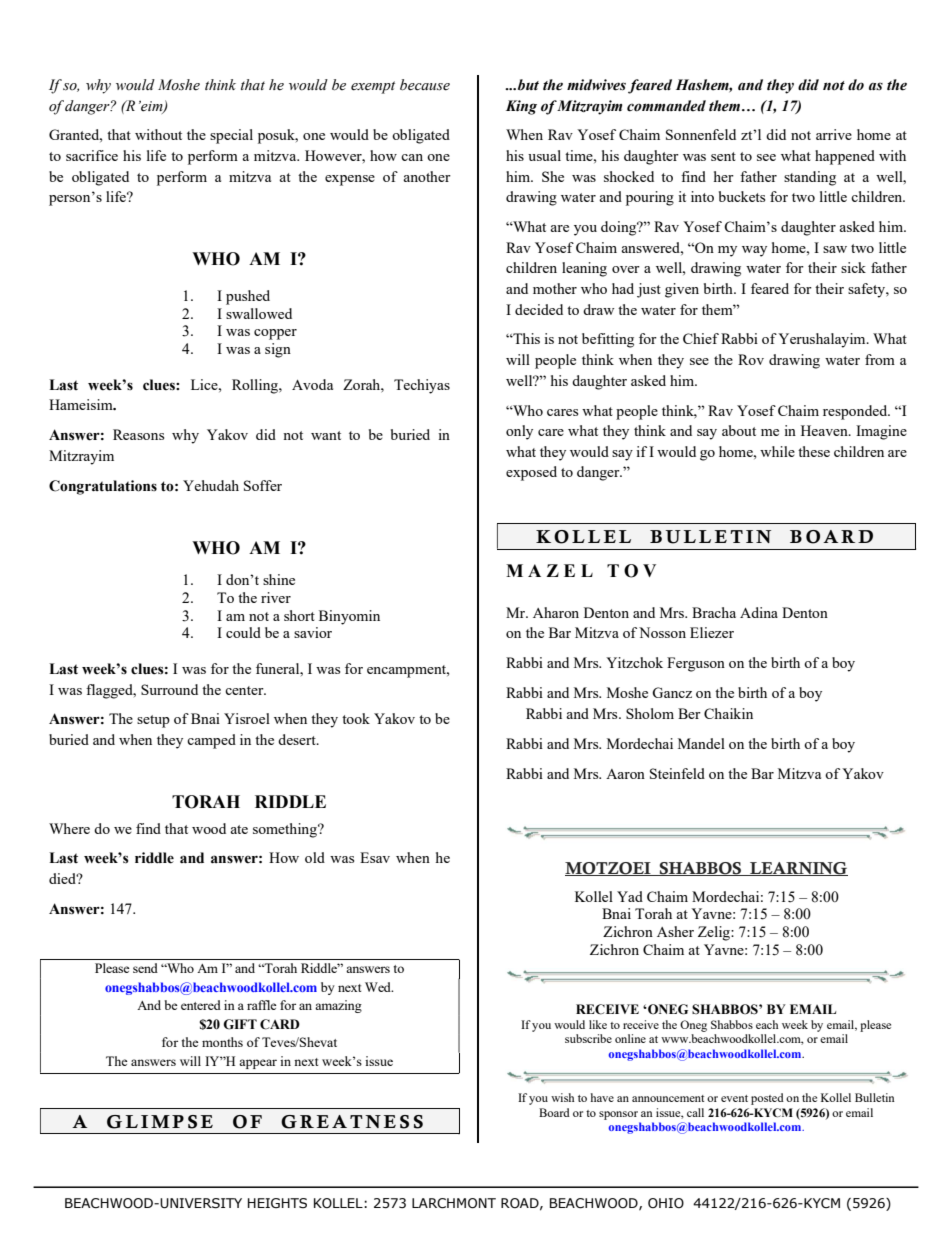 The width and height of the screenshot is (952, 1233). I want to click on Reasons, so click(138, 434).
